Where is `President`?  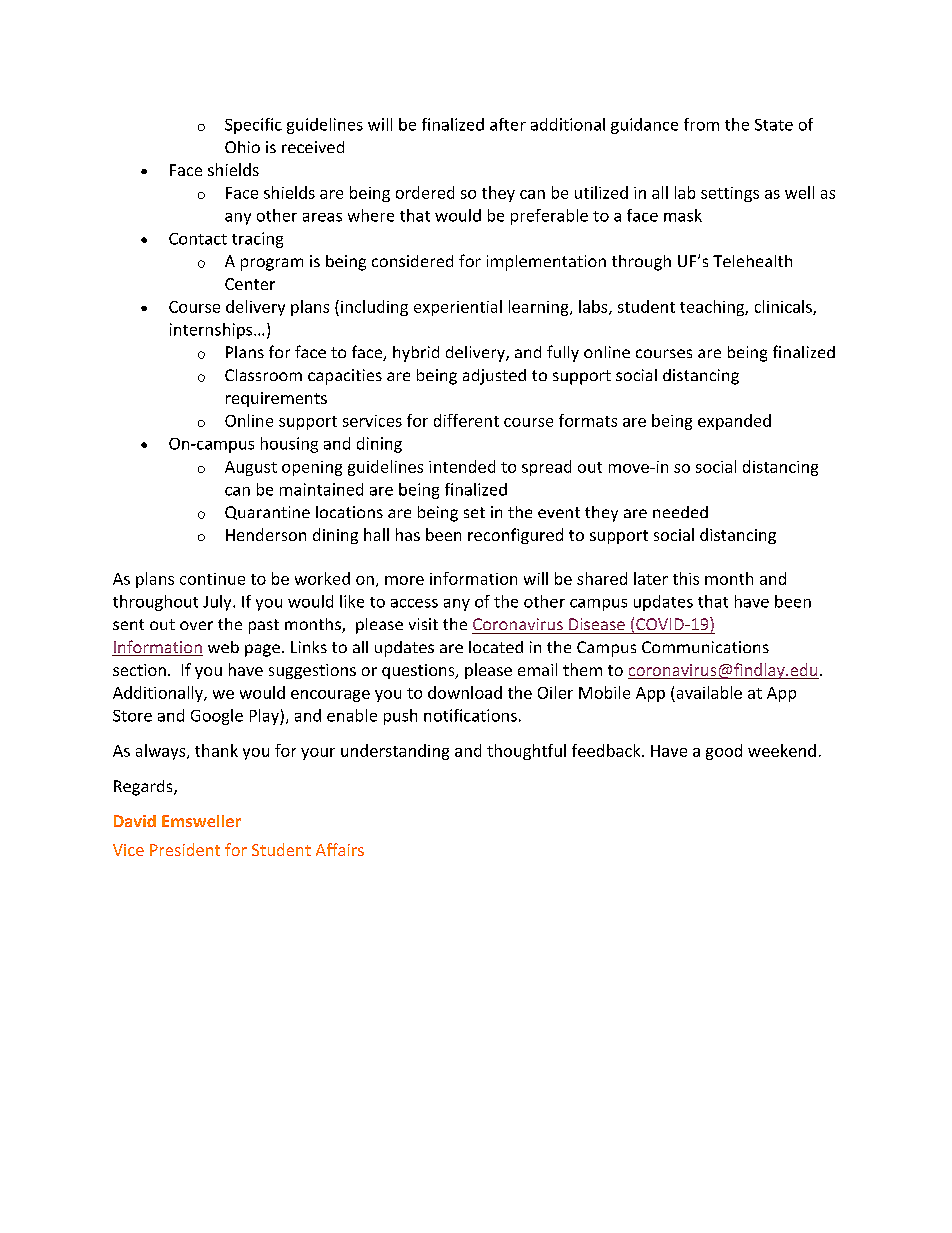
President is located at coordinates (185, 849).
